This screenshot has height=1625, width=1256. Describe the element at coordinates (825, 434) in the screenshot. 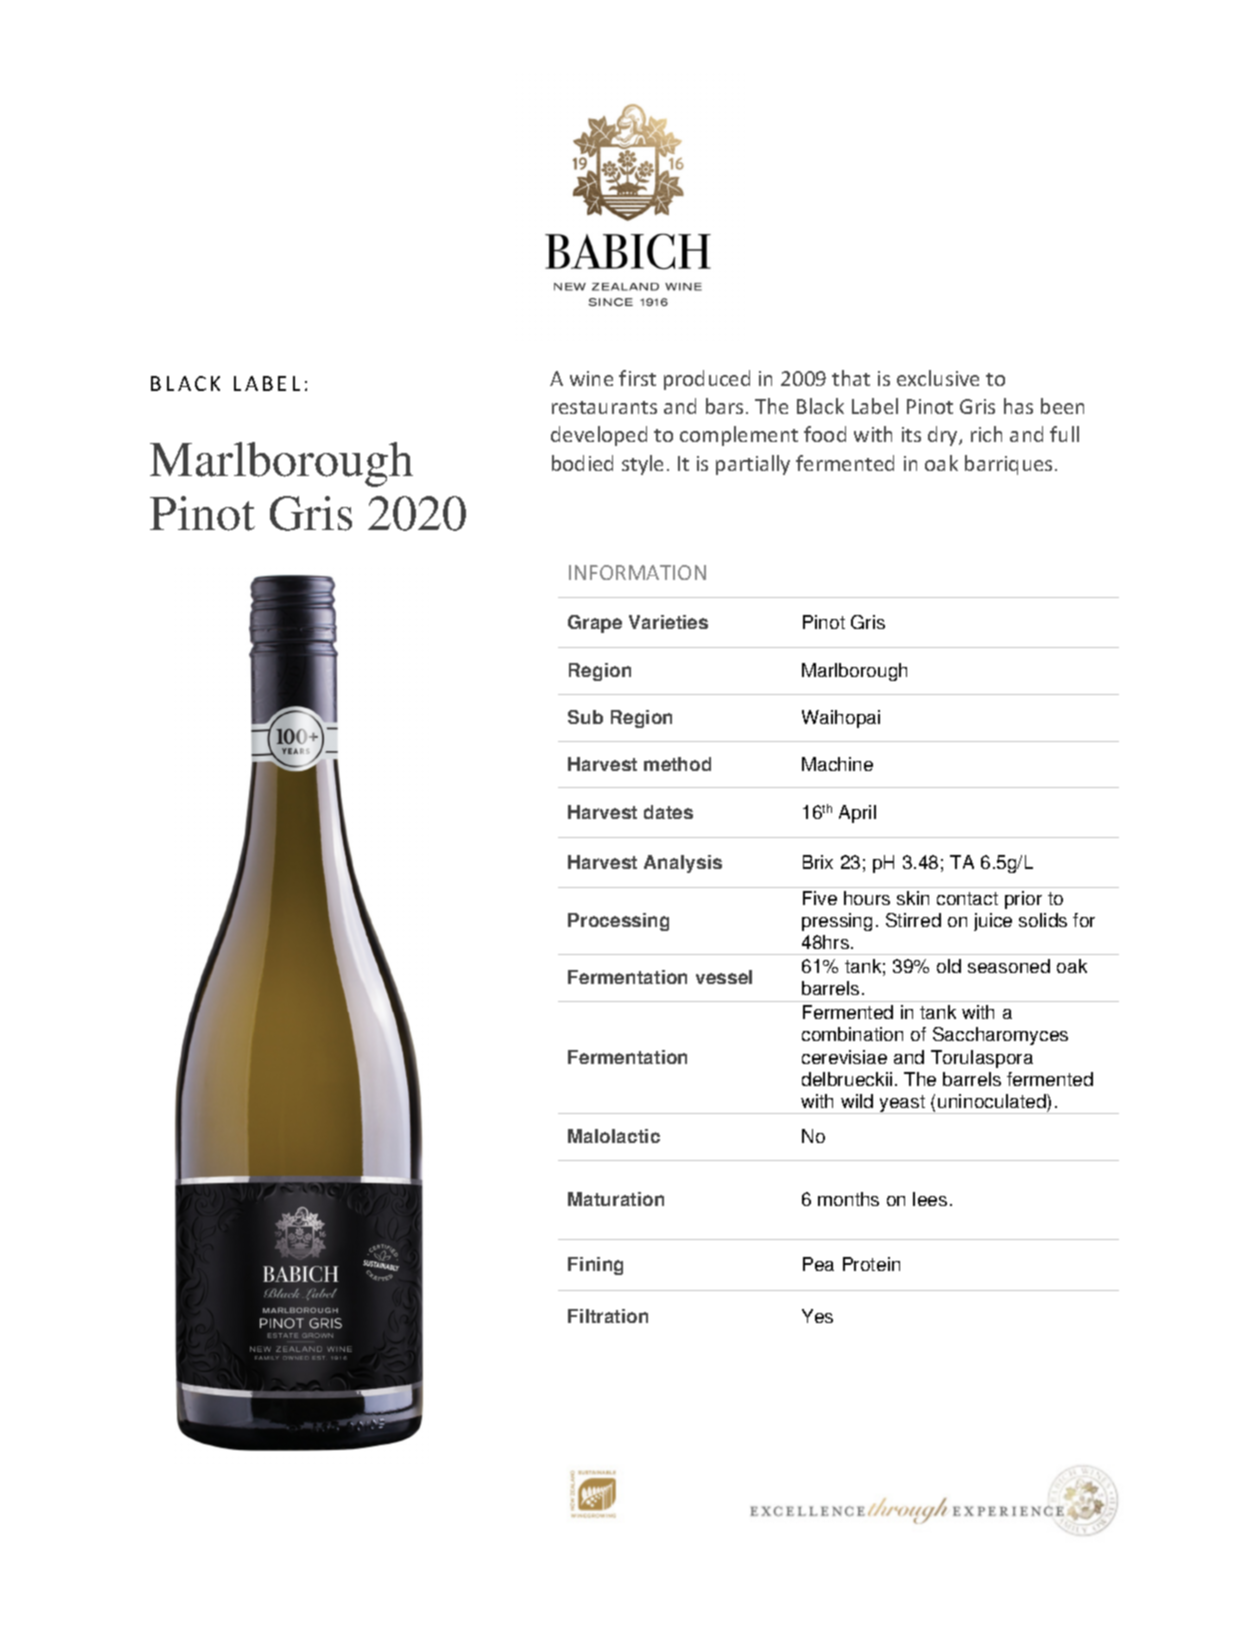

I see `food` at that location.
